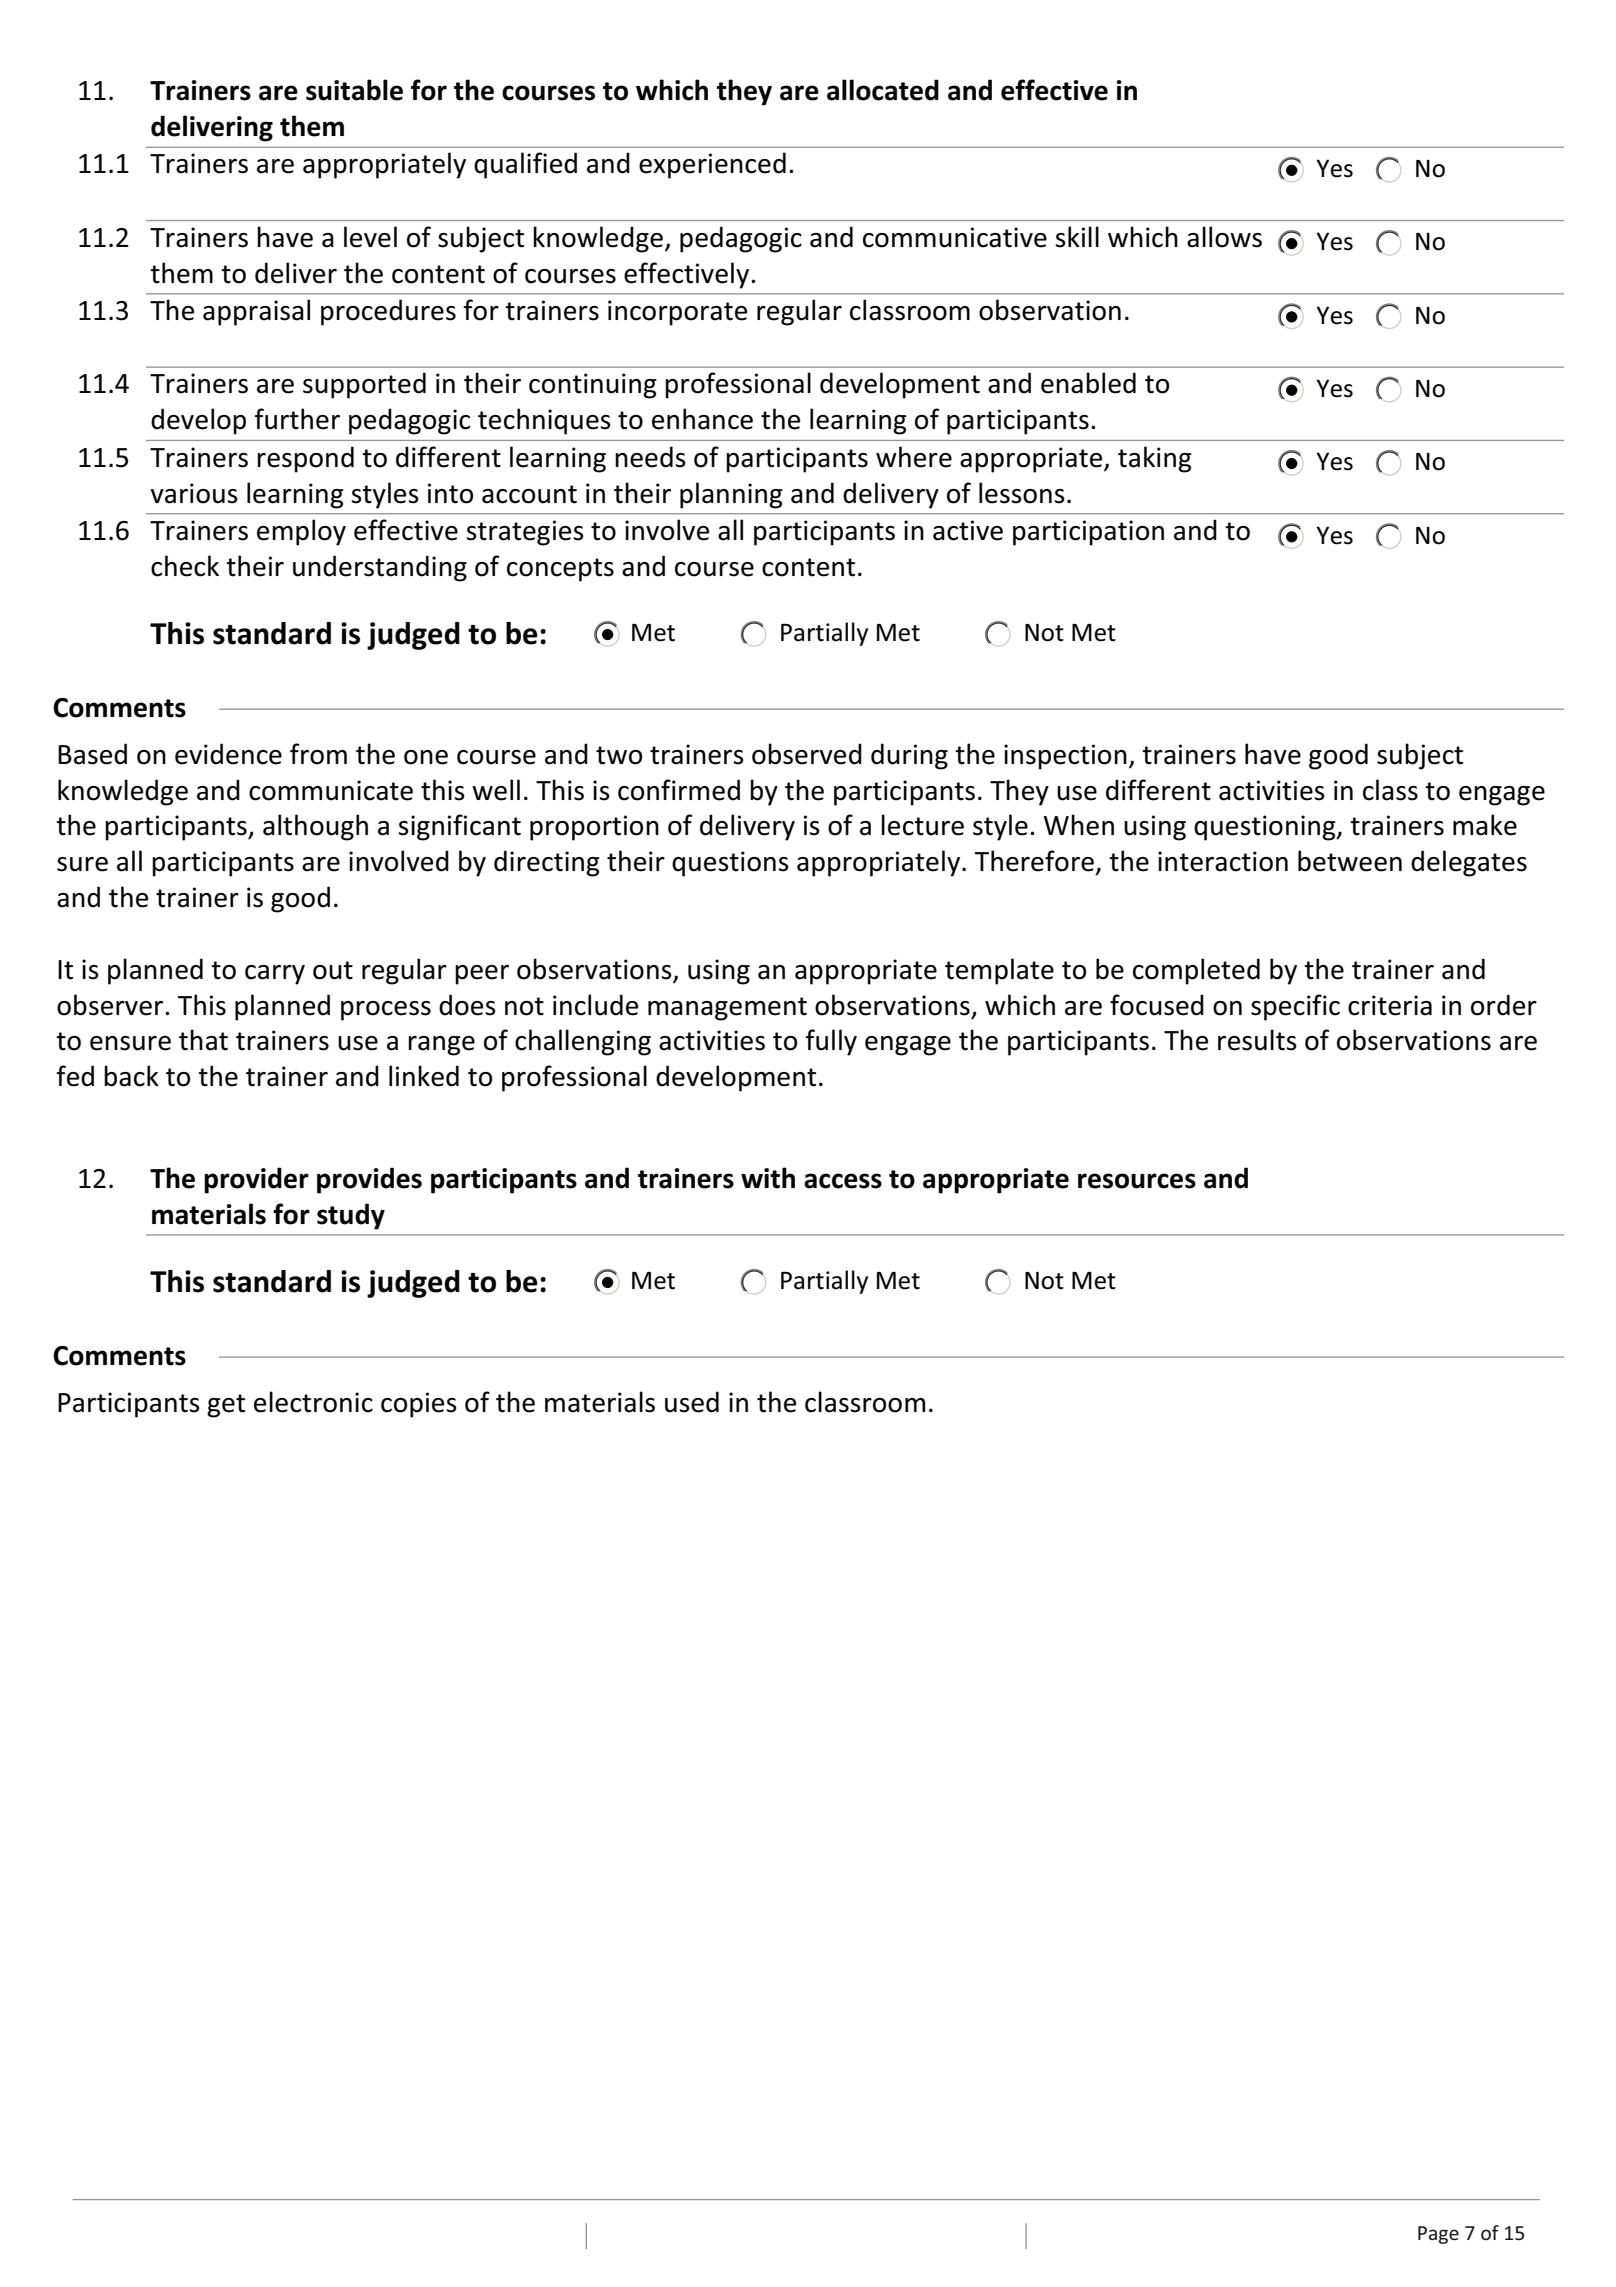 The height and width of the document is (2287, 1616). What do you see at coordinates (1137, 1181) in the document?
I see `resources` at bounding box center [1137, 1181].
